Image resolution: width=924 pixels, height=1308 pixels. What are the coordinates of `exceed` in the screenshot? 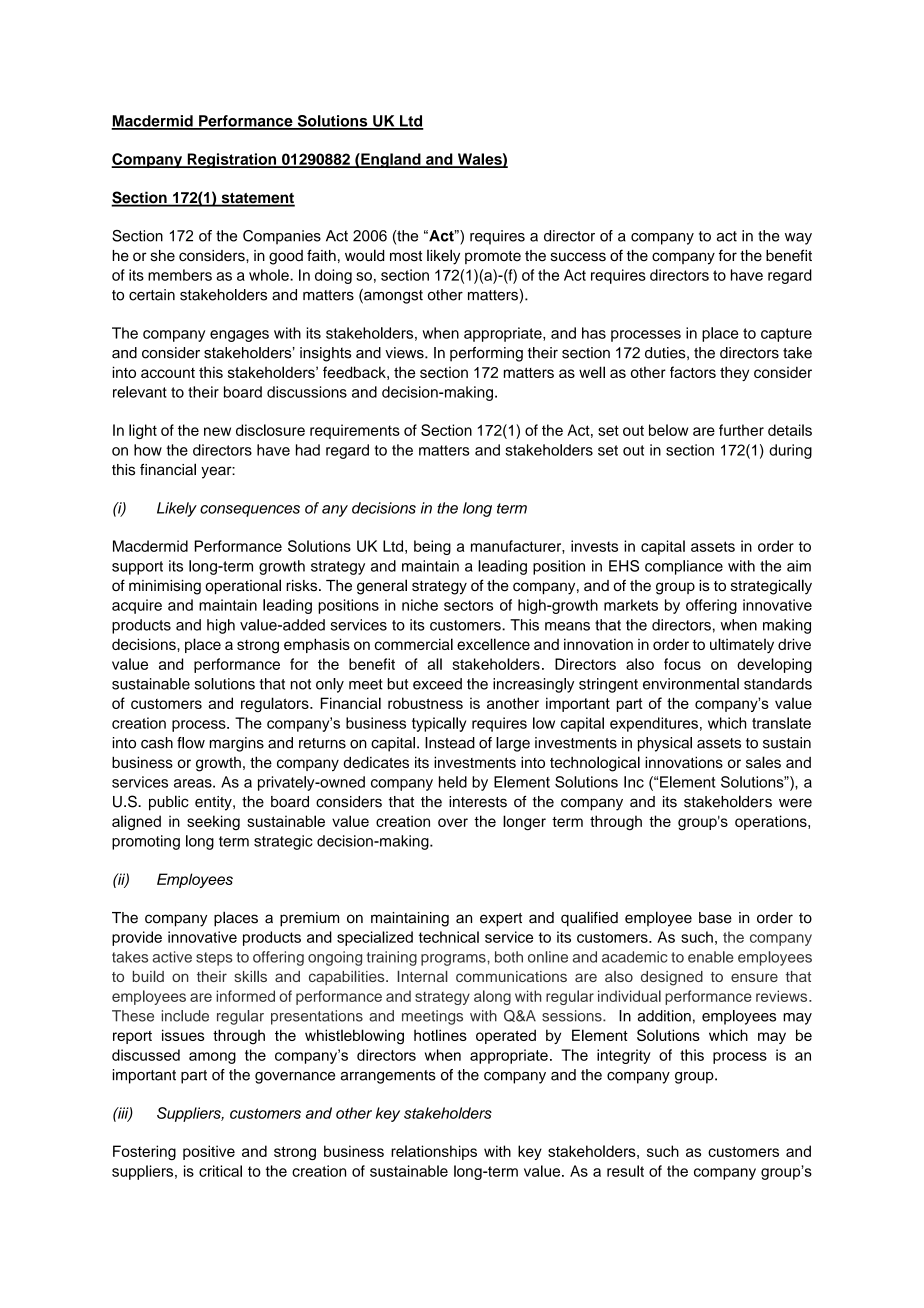 It's located at (437, 684).
